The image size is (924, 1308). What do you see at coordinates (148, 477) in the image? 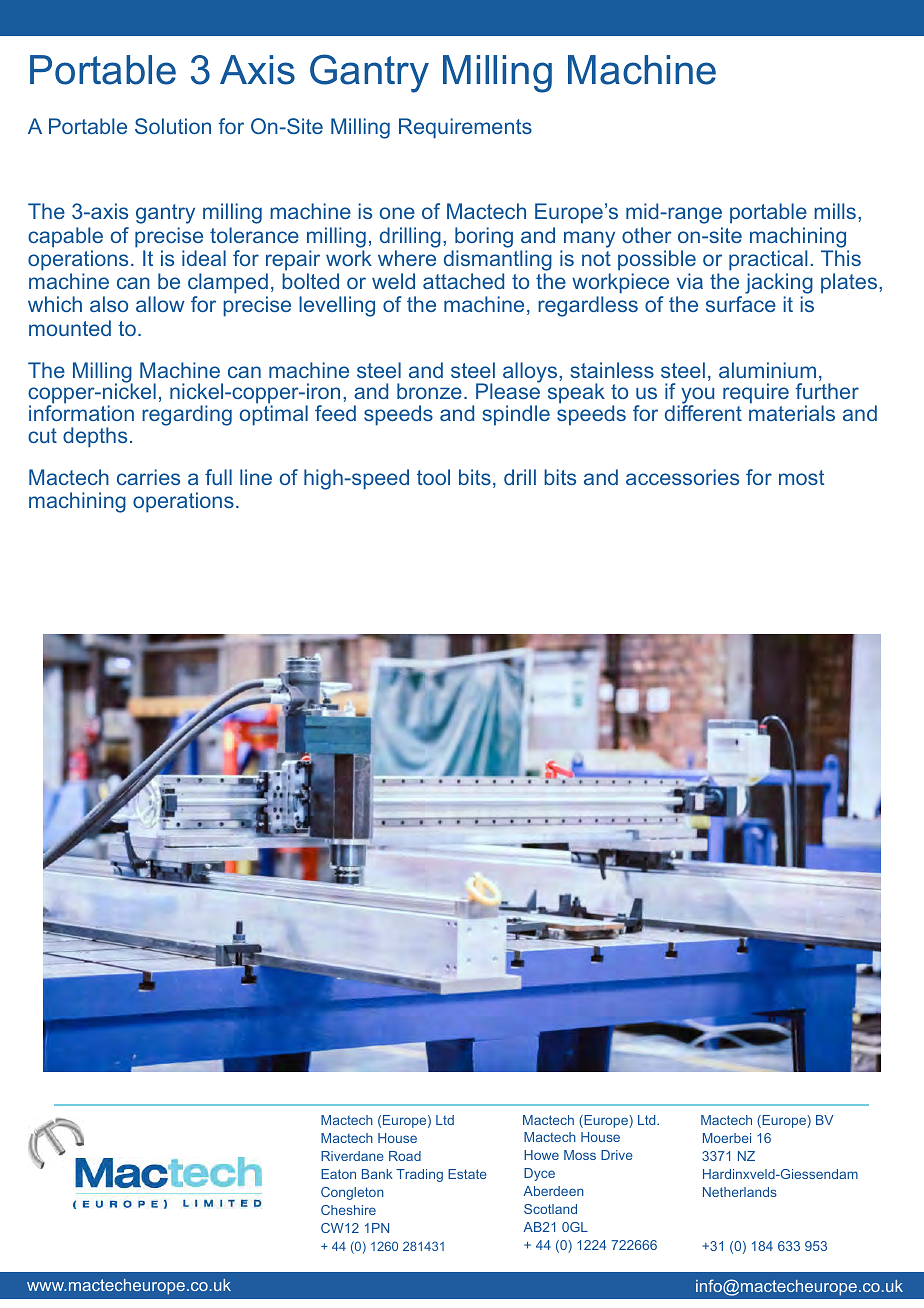
I see `carries` at bounding box center [148, 477].
